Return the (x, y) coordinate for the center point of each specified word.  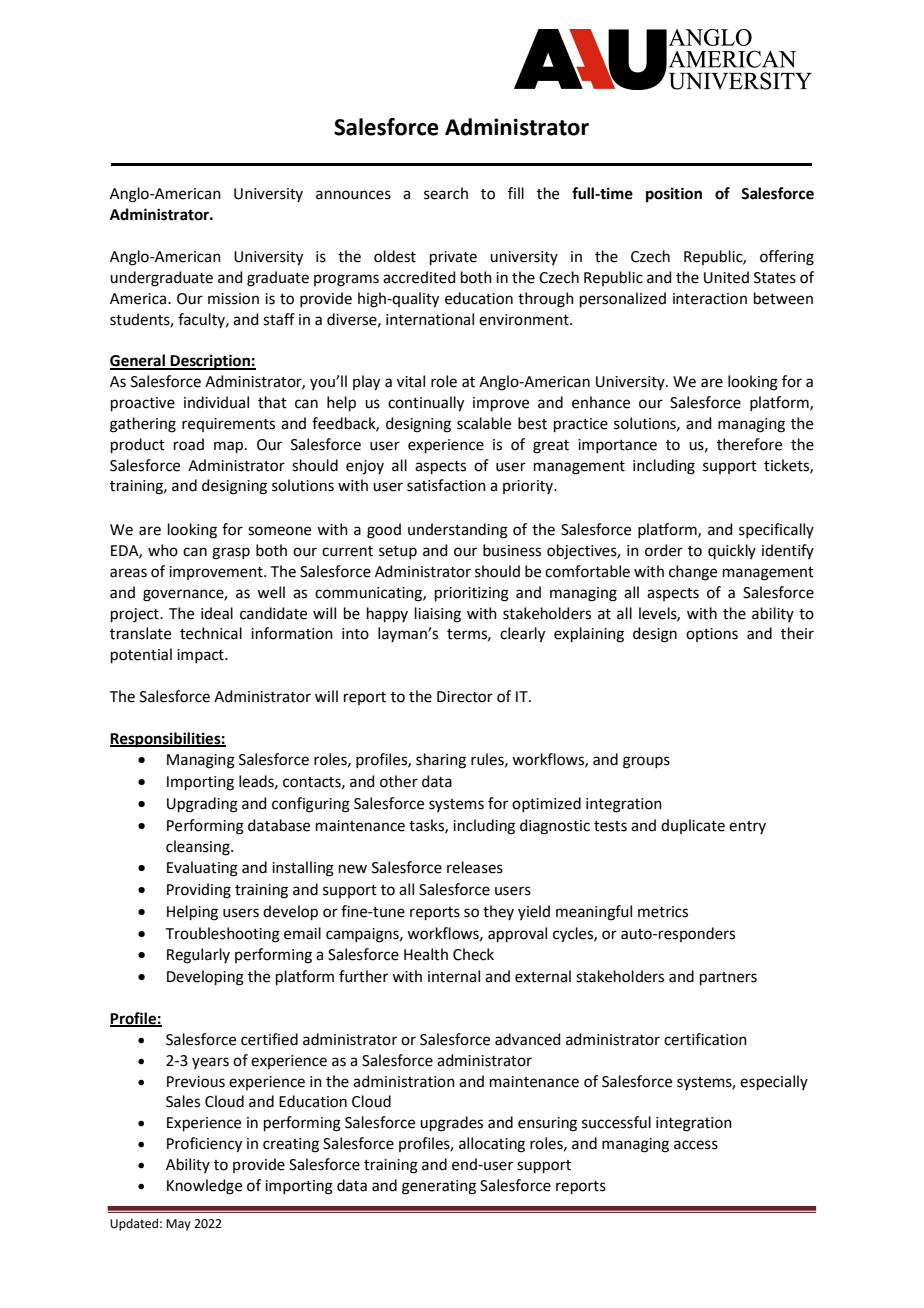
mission (233, 299)
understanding (458, 531)
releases (475, 867)
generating (439, 1187)
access (696, 1145)
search (446, 193)
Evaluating (202, 869)
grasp (231, 553)
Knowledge (204, 1187)
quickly (732, 551)
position (674, 195)
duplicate (693, 826)
